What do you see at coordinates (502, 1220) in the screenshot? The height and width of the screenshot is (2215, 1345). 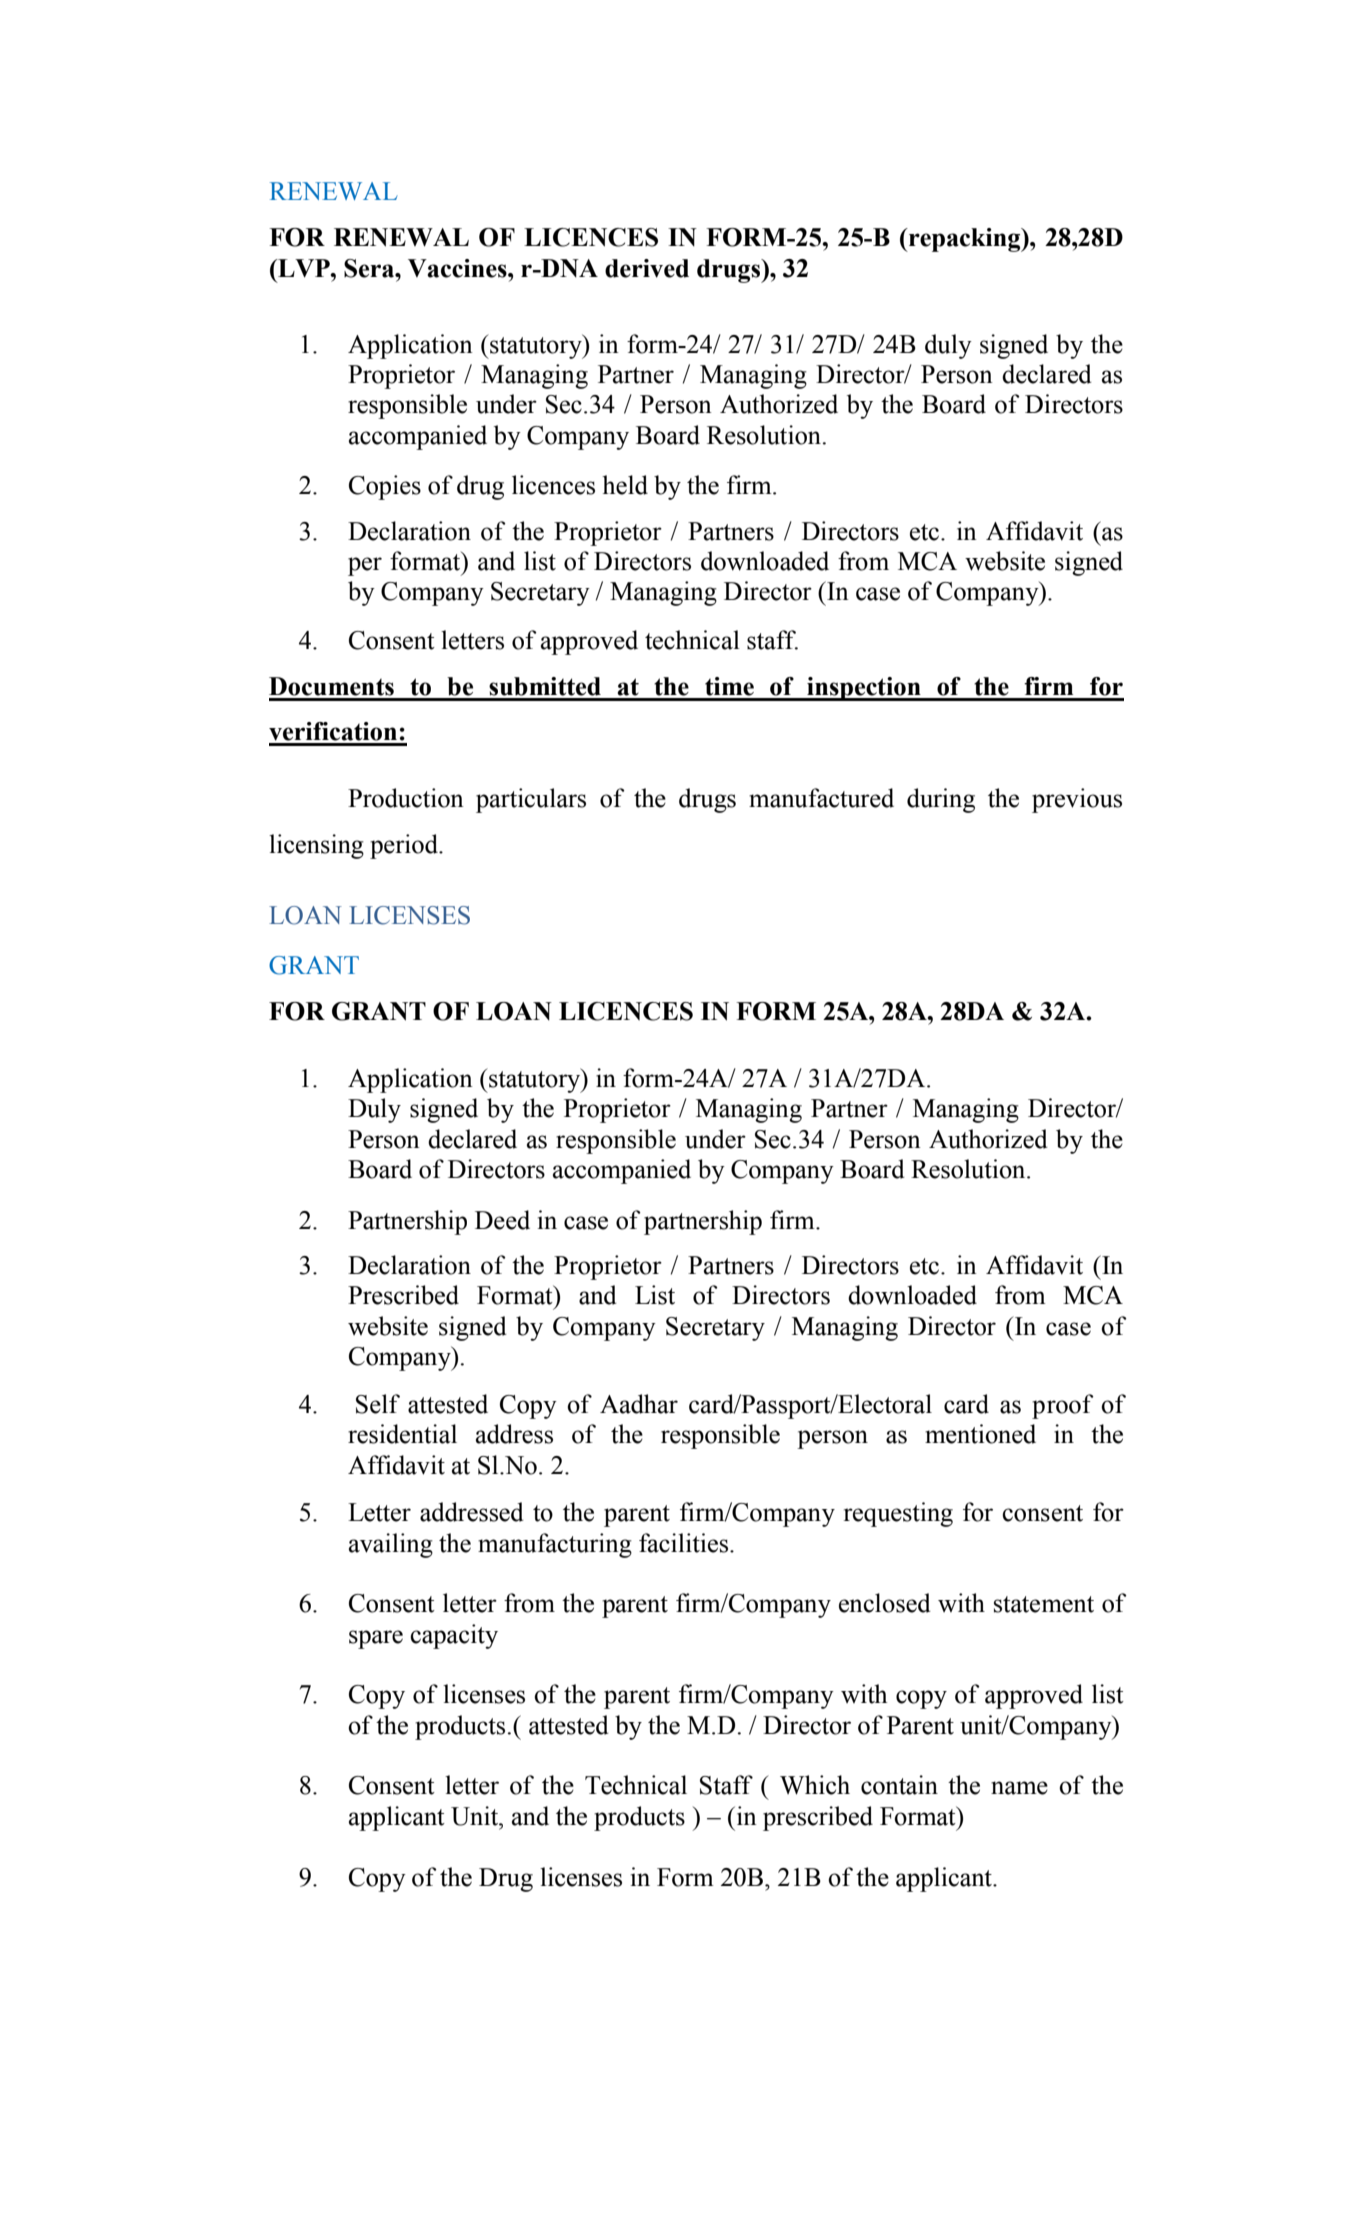 I see `Deed` at bounding box center [502, 1220].
